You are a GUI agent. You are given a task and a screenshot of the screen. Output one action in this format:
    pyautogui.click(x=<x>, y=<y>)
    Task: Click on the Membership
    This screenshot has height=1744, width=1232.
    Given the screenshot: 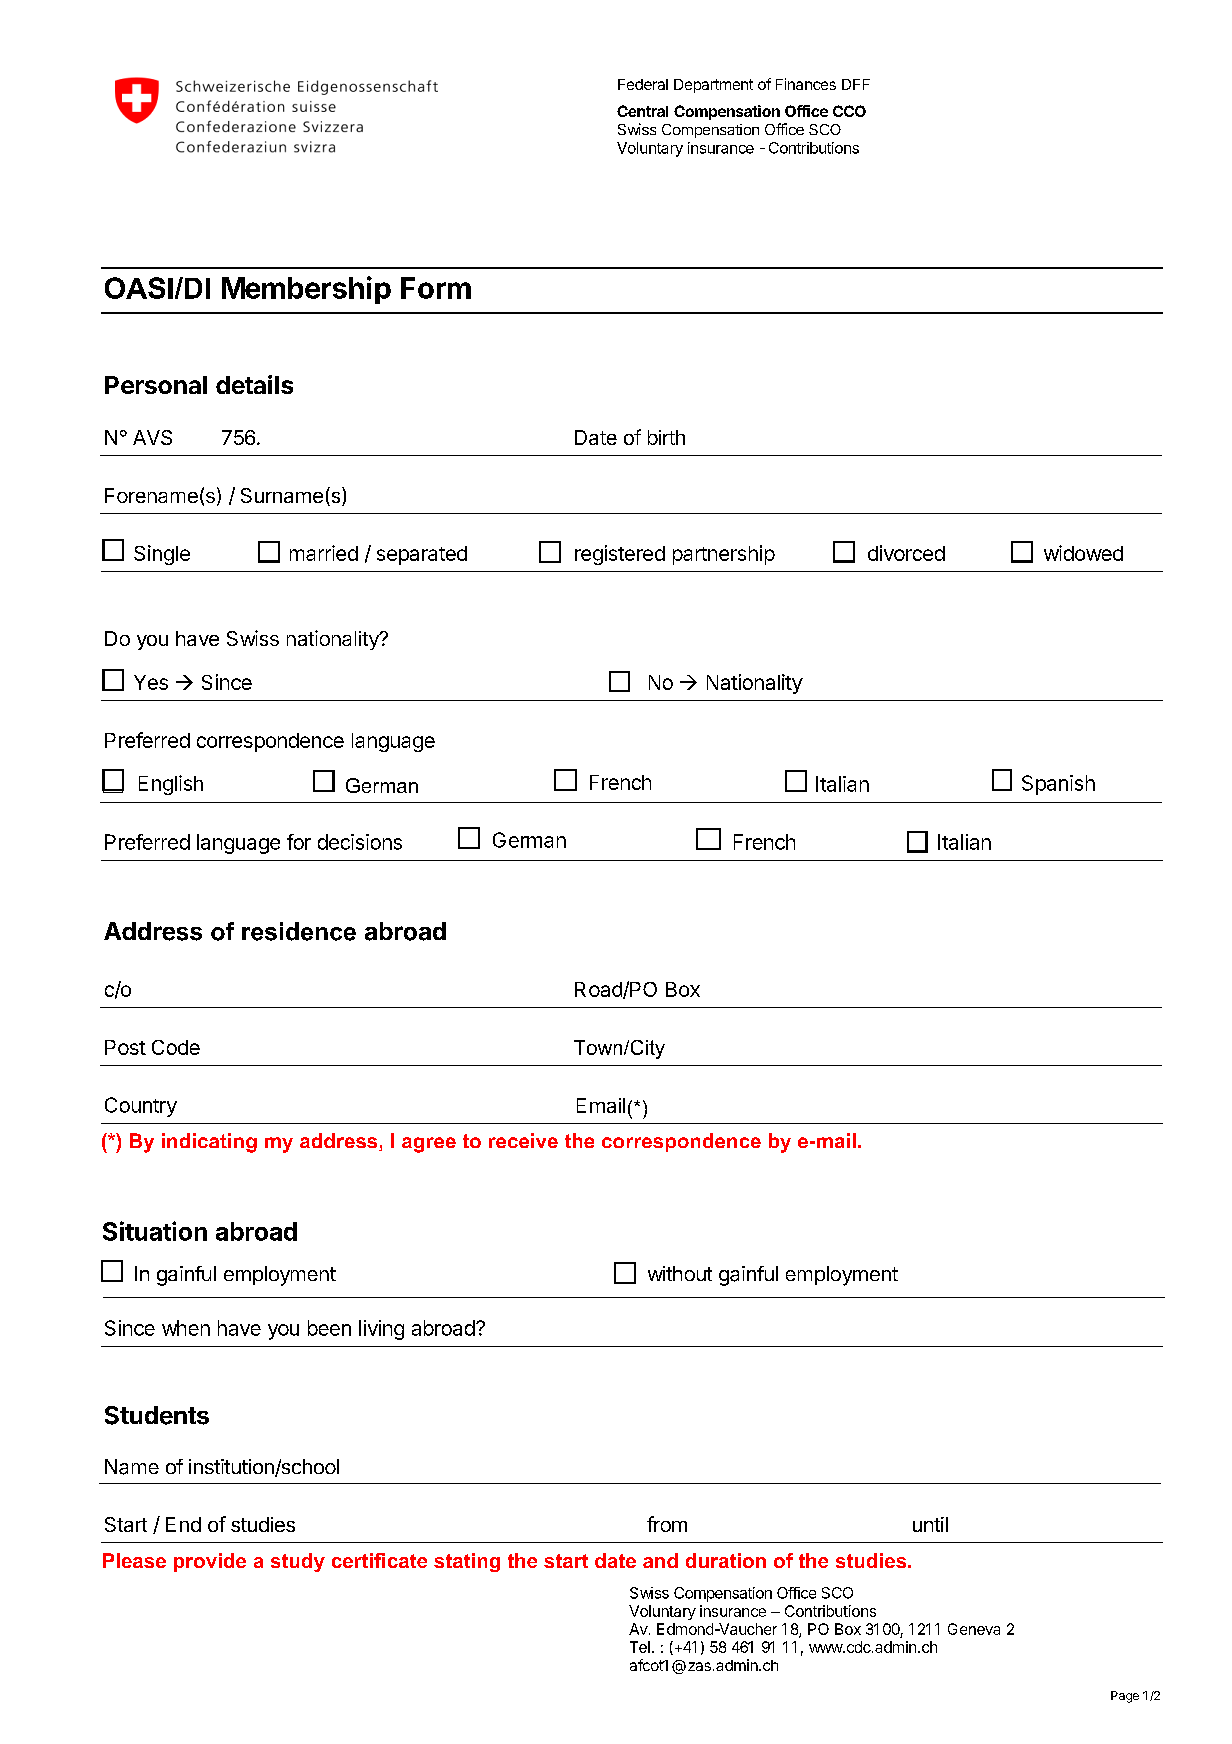 What is the action you would take?
    pyautogui.click(x=306, y=290)
